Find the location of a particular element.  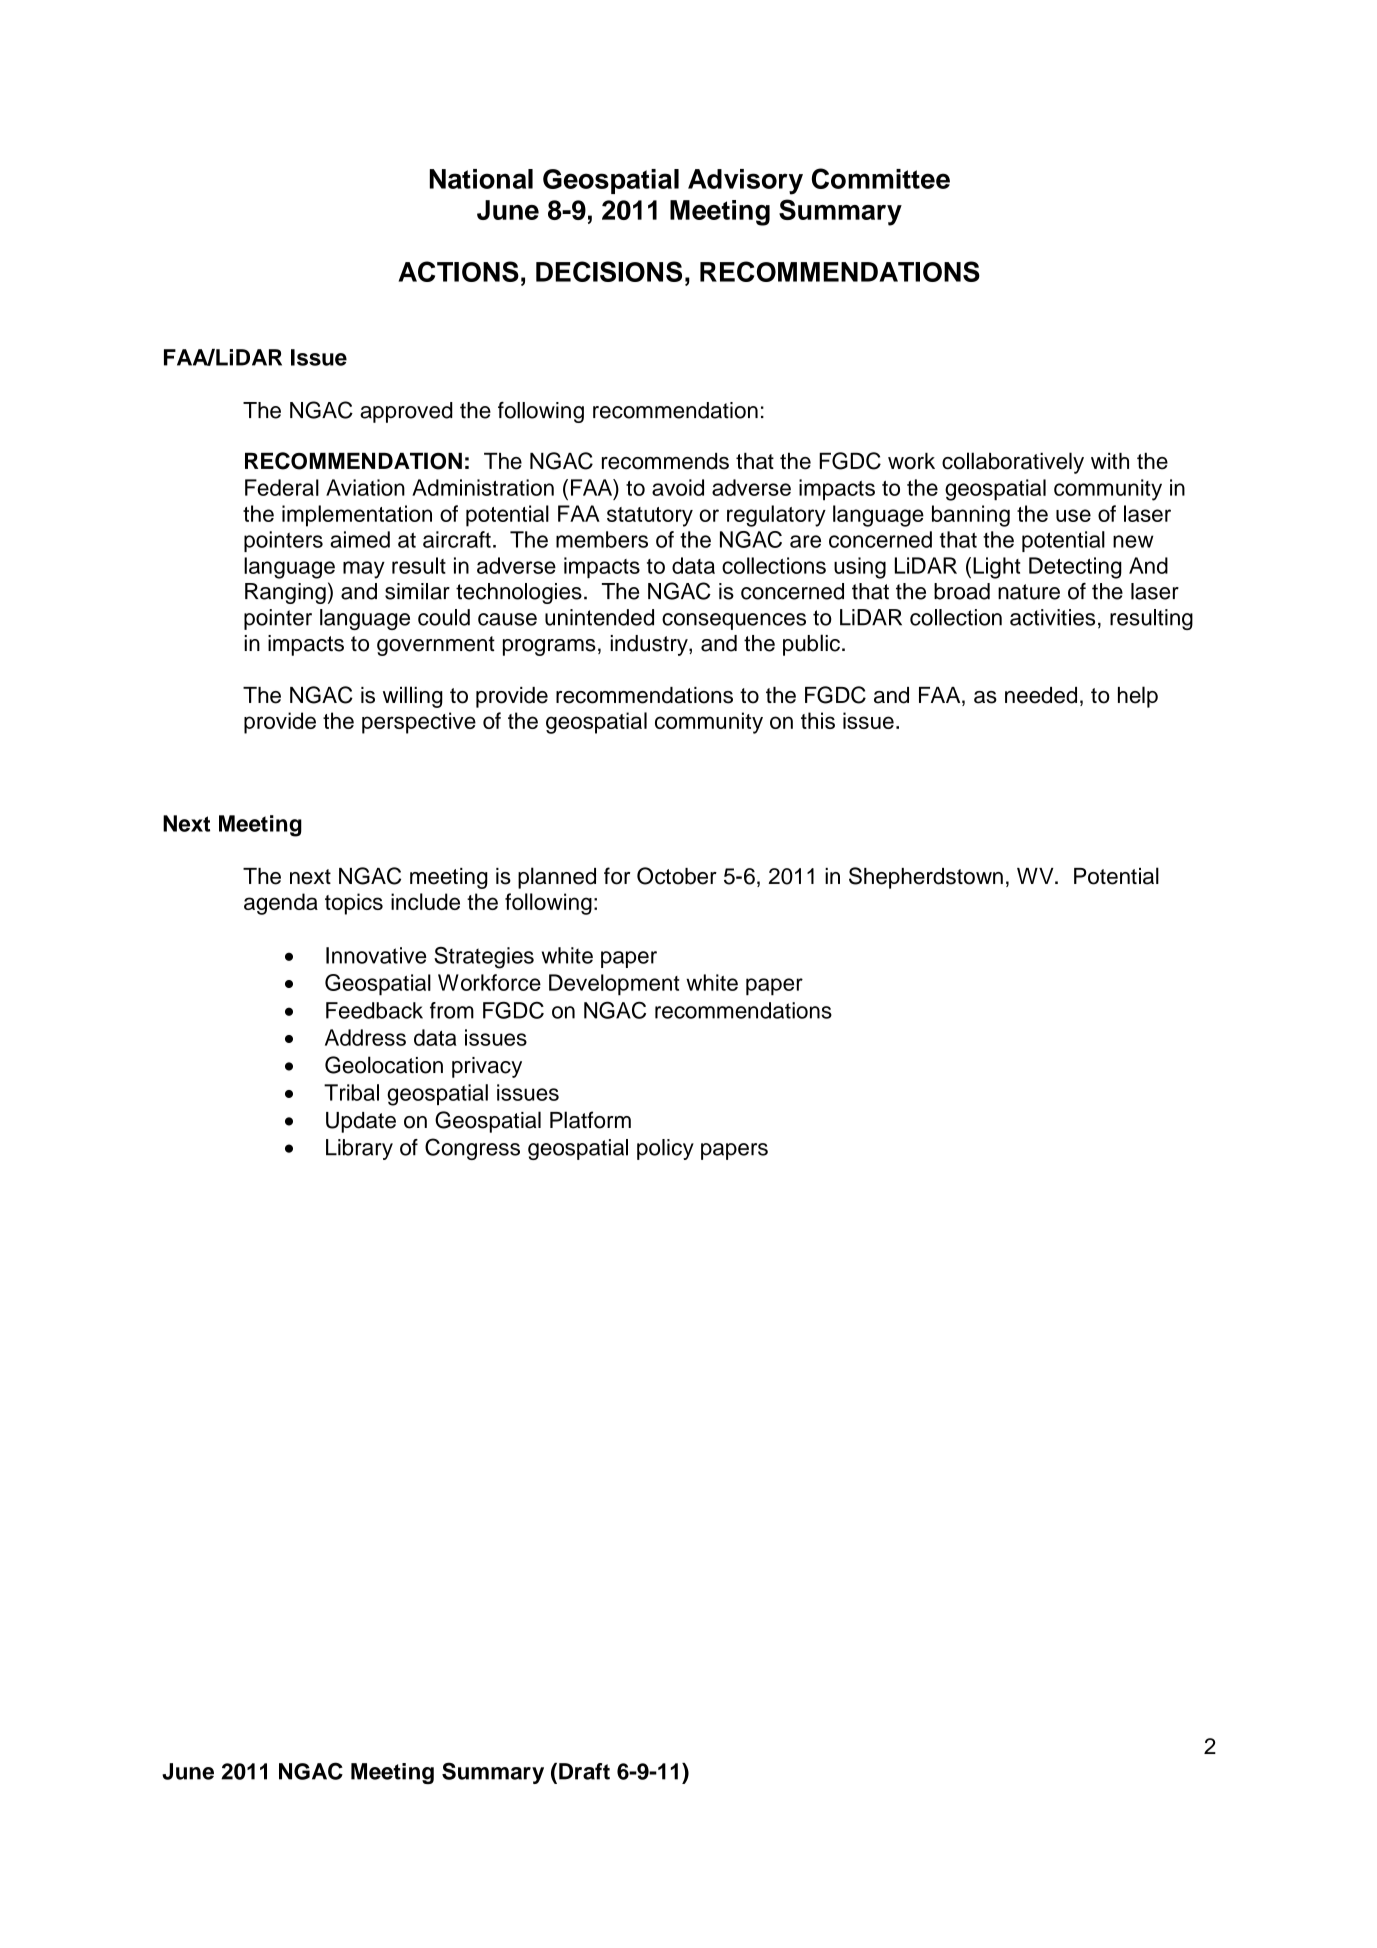

Committee is located at coordinates (881, 178).
